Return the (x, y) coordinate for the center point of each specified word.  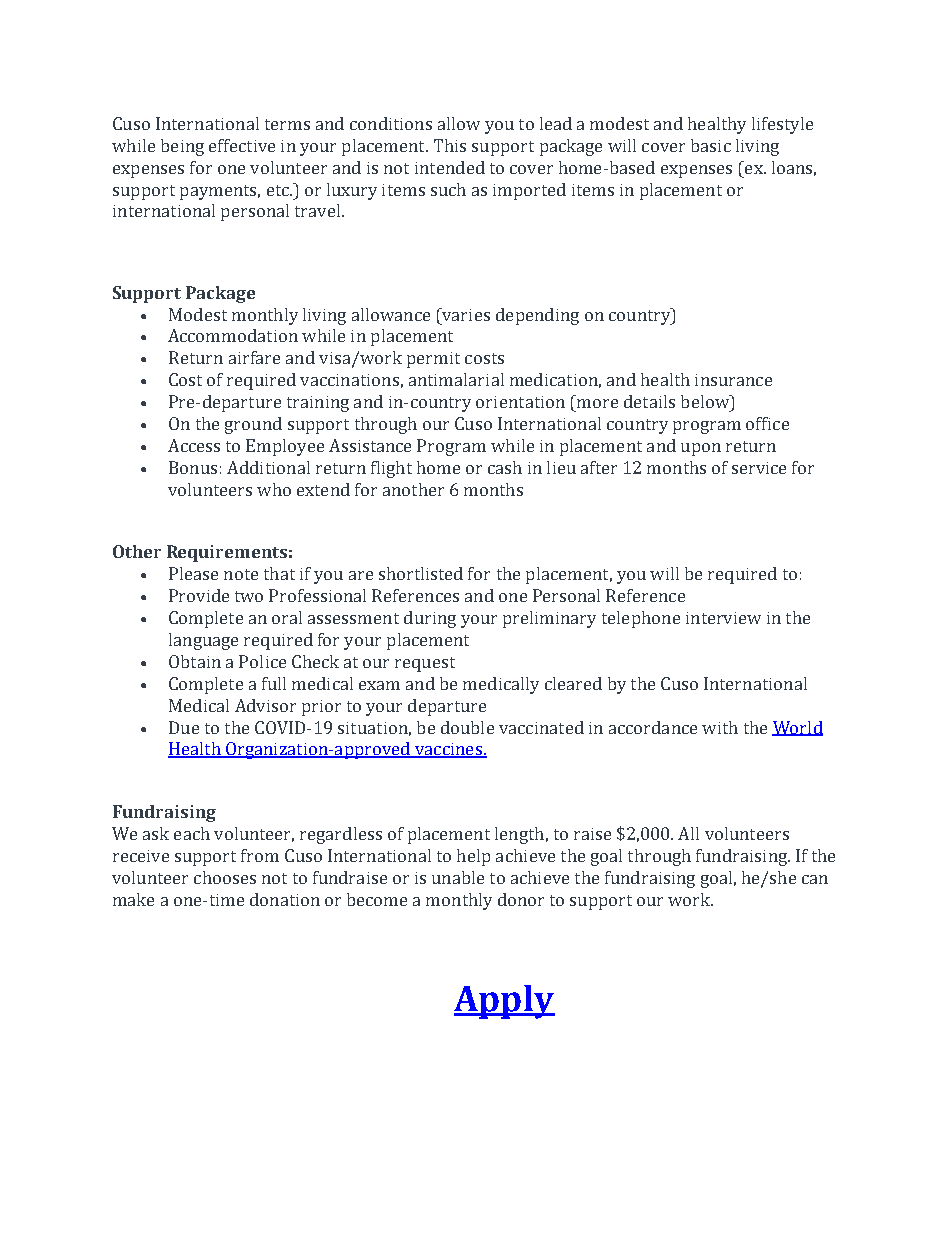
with (720, 727)
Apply (504, 1002)
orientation (520, 402)
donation (285, 899)
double (467, 727)
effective (242, 145)
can (815, 879)
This (450, 145)
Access (194, 445)
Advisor (265, 705)
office (767, 423)
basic (711, 145)
